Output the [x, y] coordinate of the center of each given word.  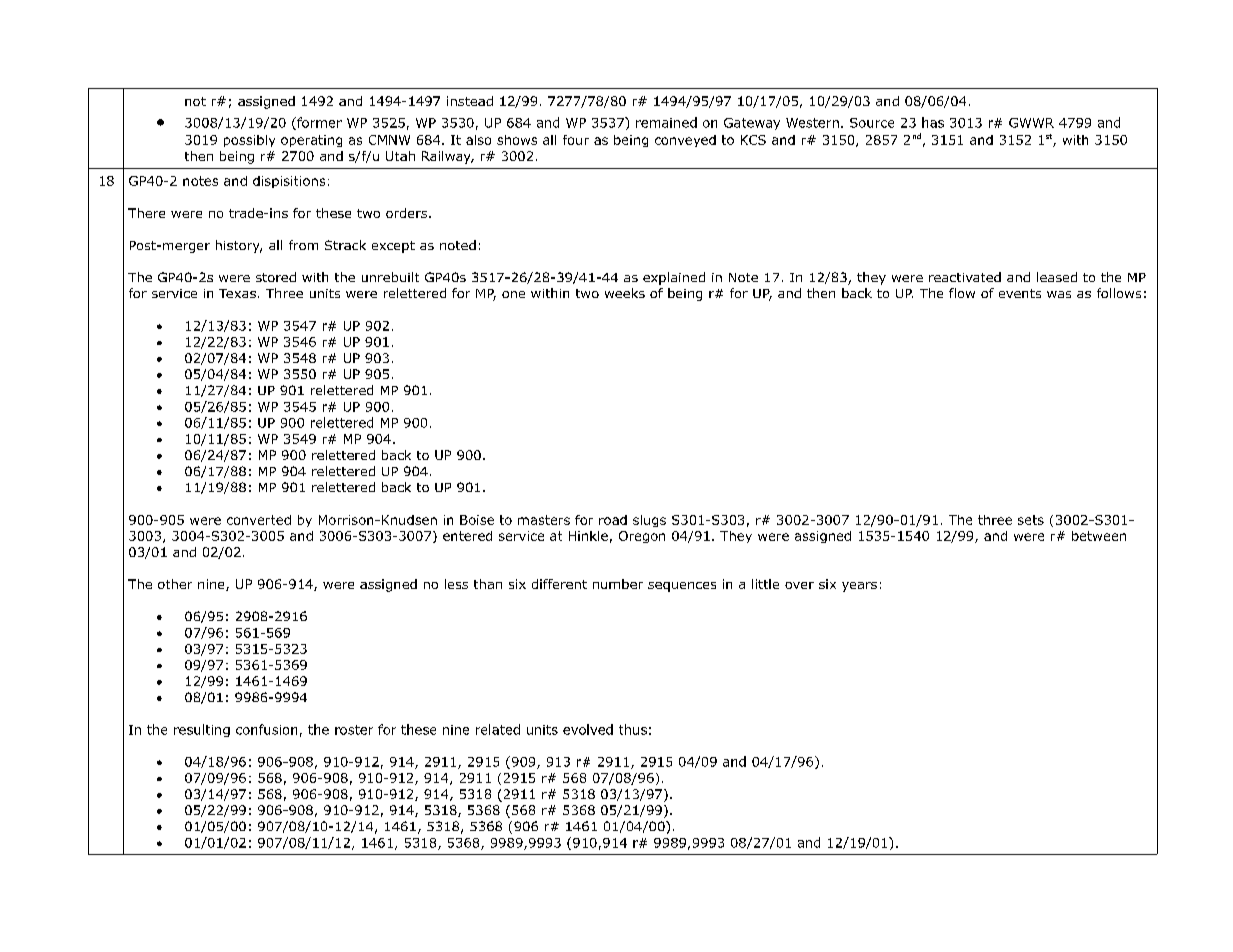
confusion [266, 729]
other [175, 584]
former [318, 123]
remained [666, 122]
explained [674, 278]
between [1099, 536]
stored [276, 277]
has [933, 122]
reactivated [965, 277]
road [613, 520]
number [618, 584]
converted [259, 520]
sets [1031, 520]
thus [633, 729]
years [859, 587]
